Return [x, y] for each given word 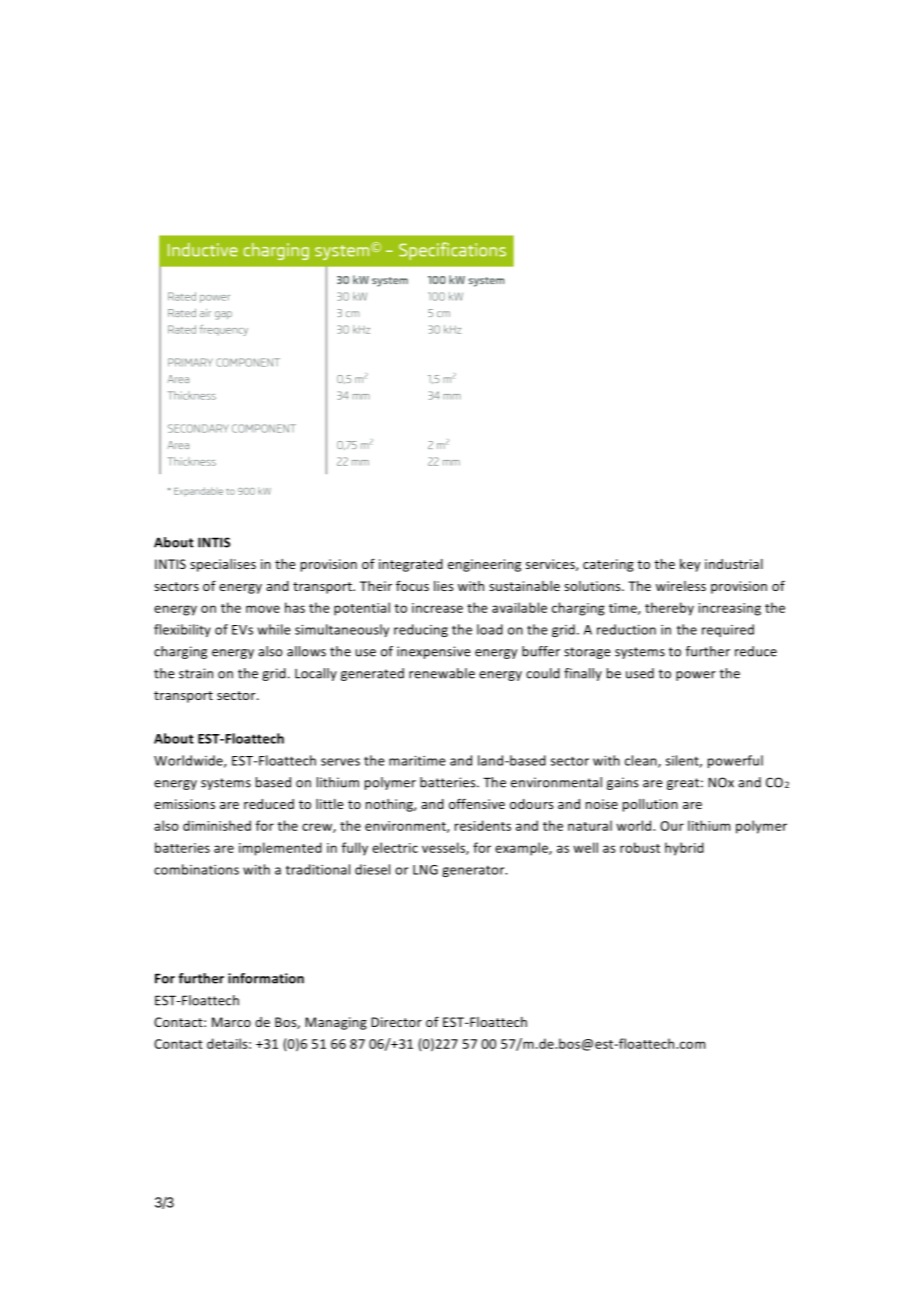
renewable [442, 673]
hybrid [684, 849]
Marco [231, 1022]
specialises [223, 565]
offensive [477, 803]
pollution [650, 805]
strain [196, 673]
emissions [184, 804]
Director [396, 1022]
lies [443, 586]
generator [474, 871]
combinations [196, 869]
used [640, 673]
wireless [681, 586]
